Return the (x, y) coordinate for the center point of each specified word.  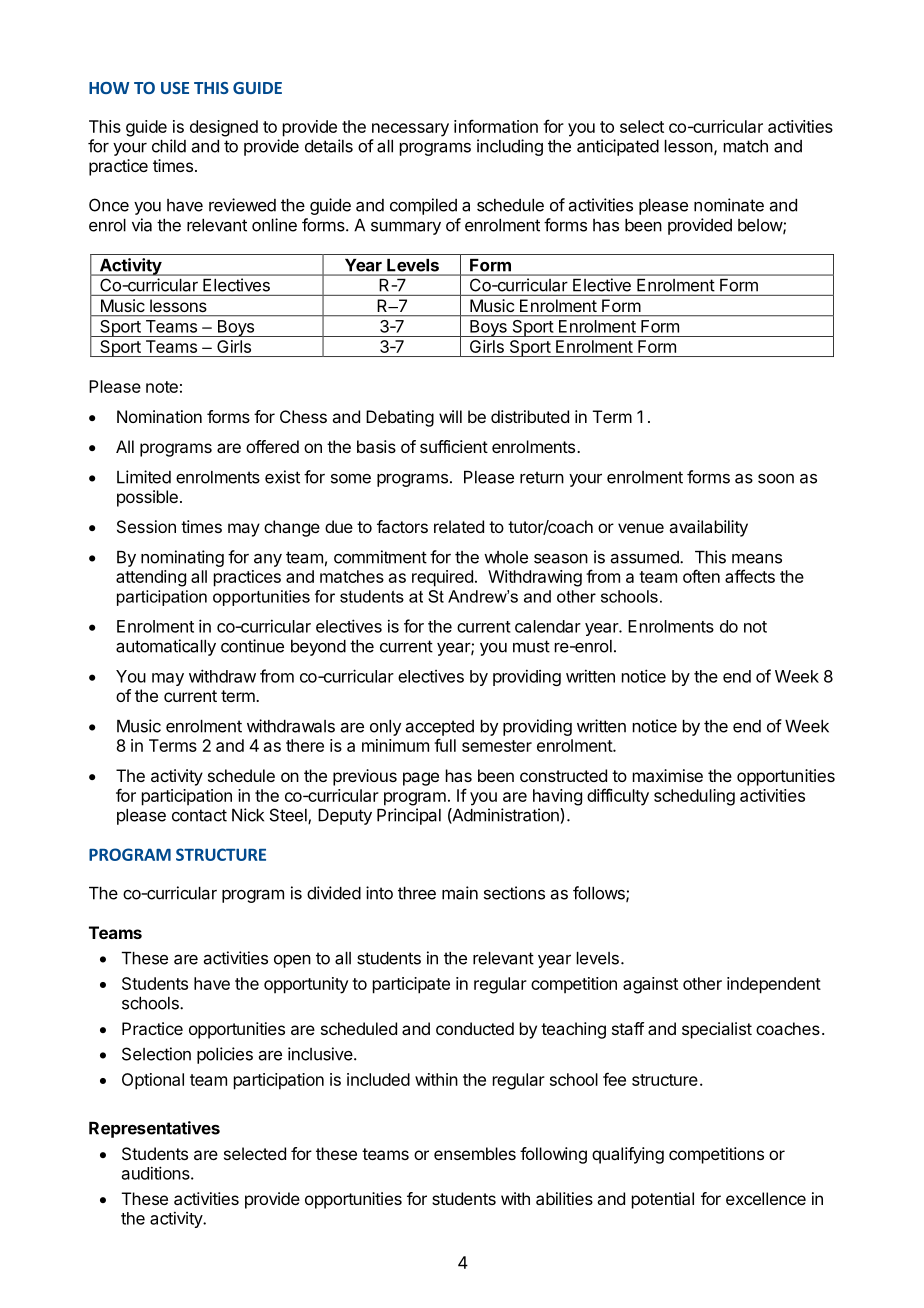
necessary (410, 130)
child (169, 146)
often (701, 576)
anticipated (618, 147)
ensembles (475, 1153)
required (442, 578)
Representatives (154, 1129)
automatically (166, 647)
